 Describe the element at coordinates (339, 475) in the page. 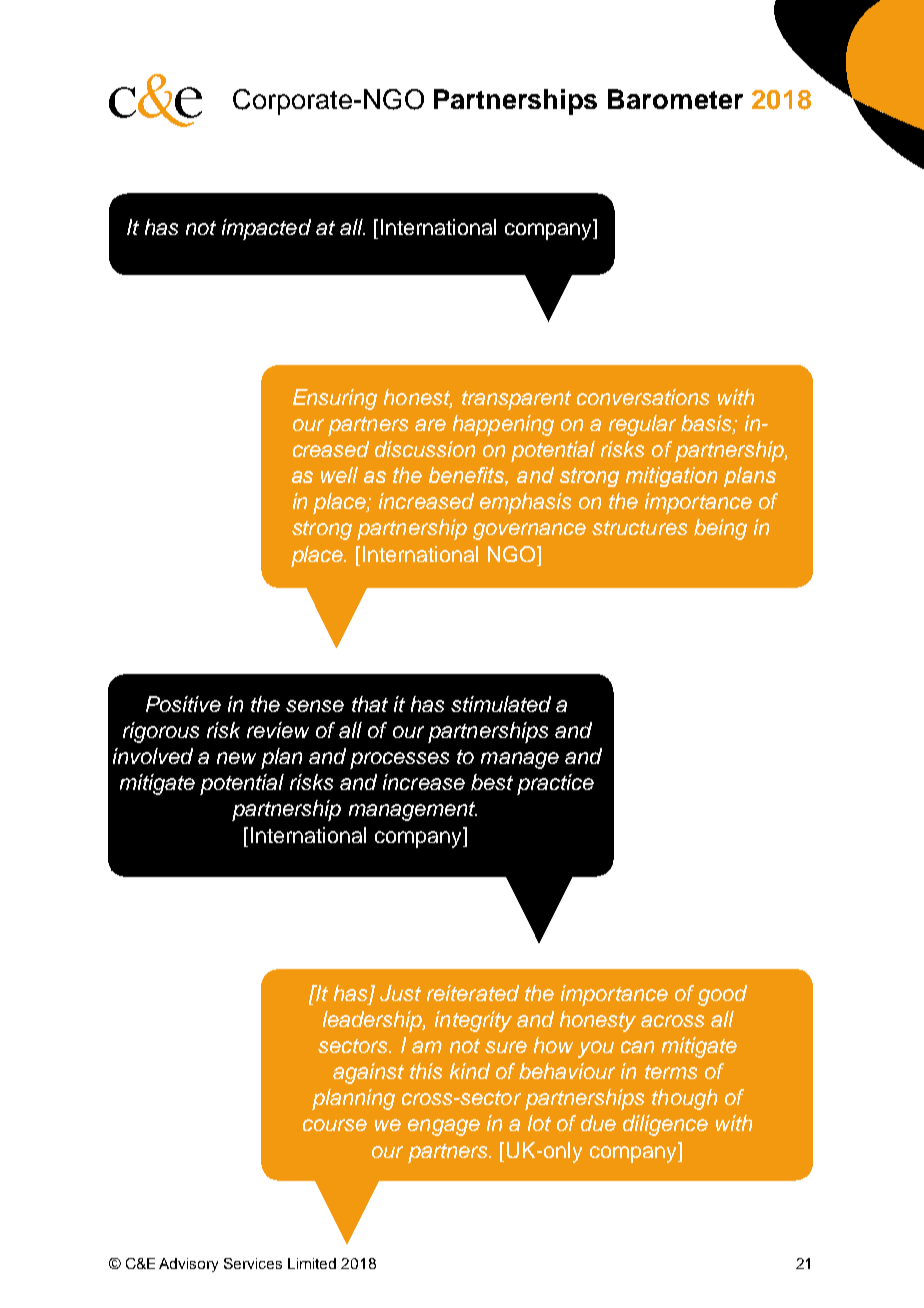

I see `well` at that location.
